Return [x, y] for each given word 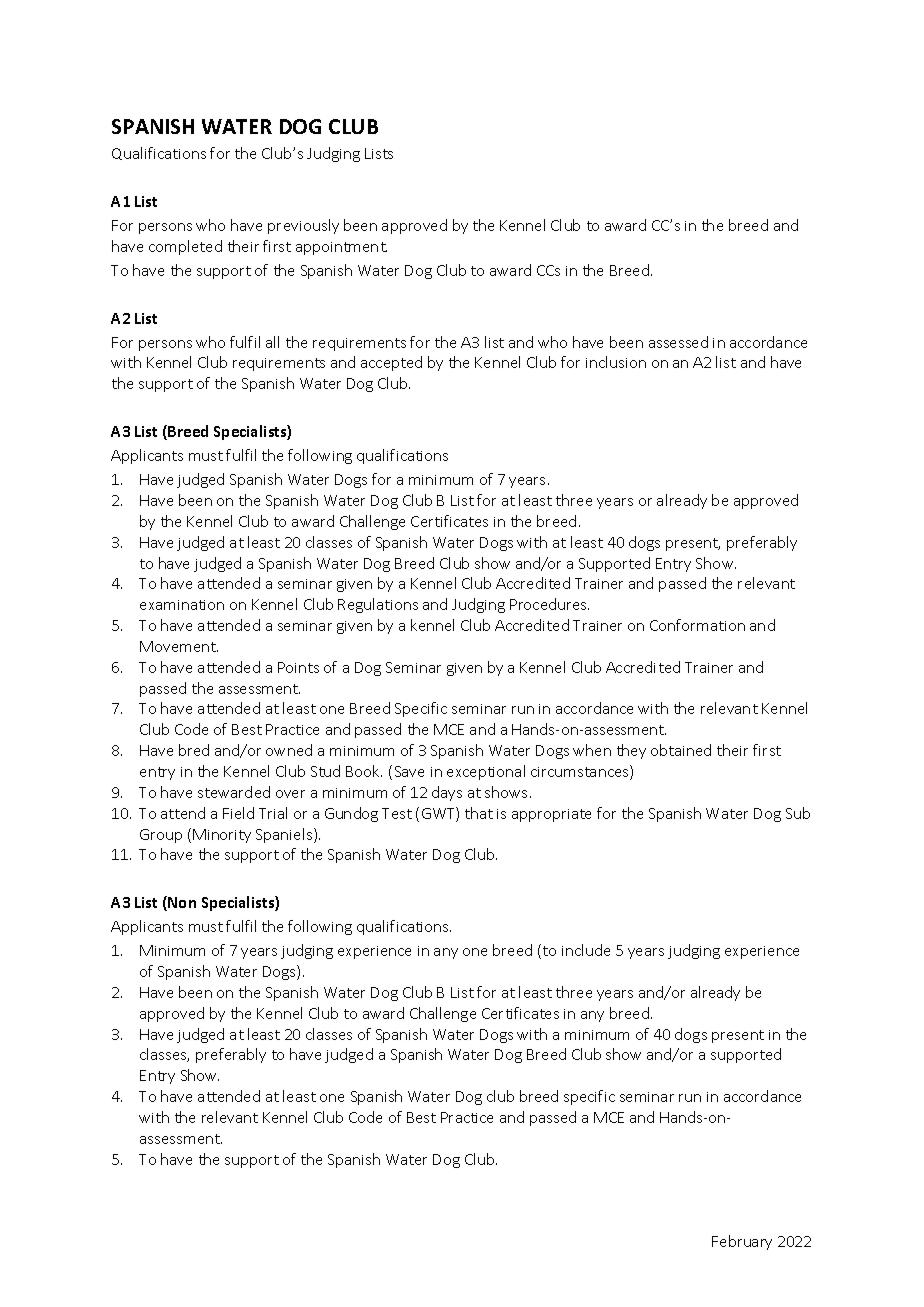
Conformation [697, 625]
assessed [678, 342]
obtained [681, 750]
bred [194, 750]
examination [182, 605]
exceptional [486, 772]
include [586, 950]
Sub [798, 813]
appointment [341, 248]
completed [185, 247]
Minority [222, 836]
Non [181, 903]
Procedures [549, 604]
